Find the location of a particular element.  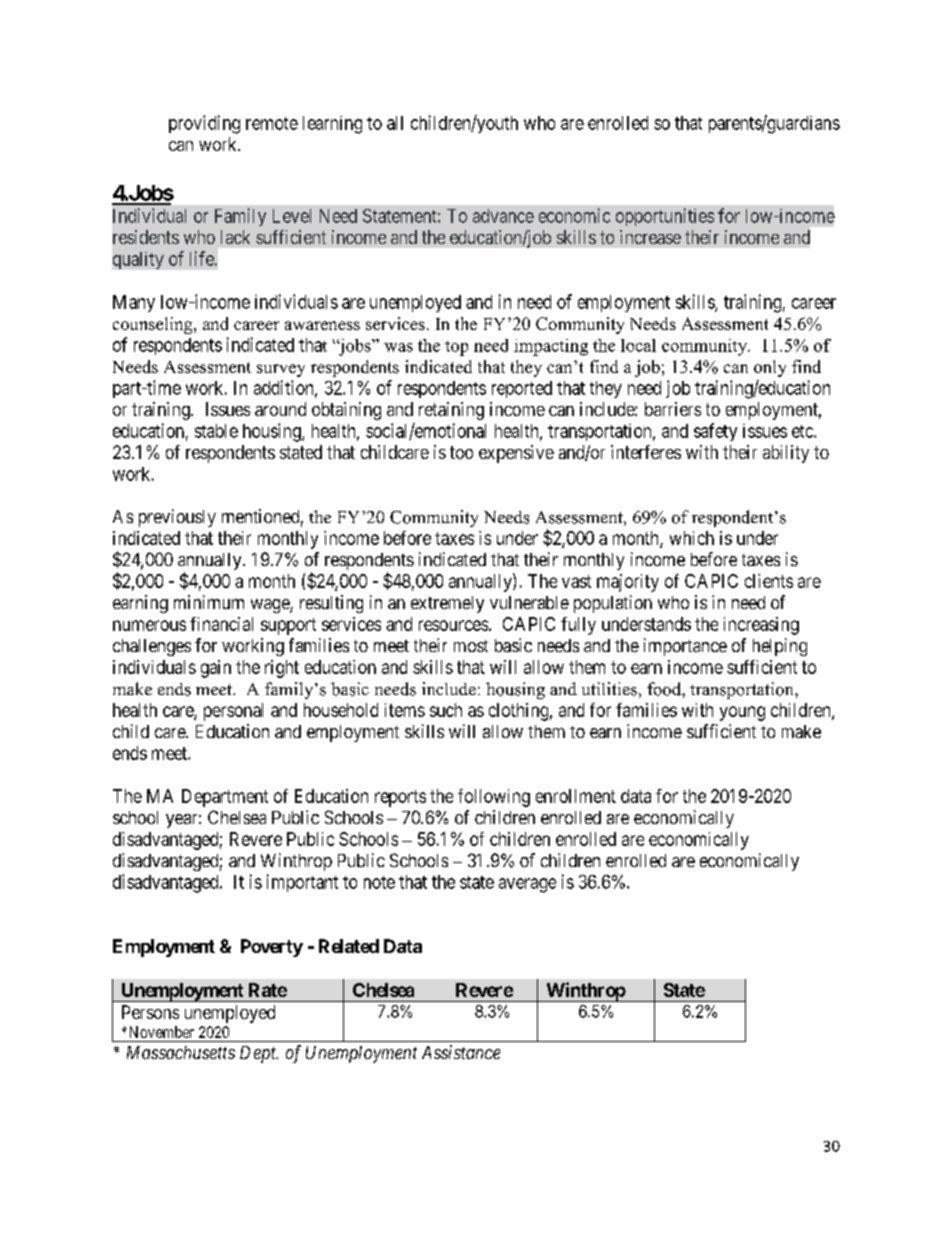

Assistance is located at coordinates (461, 1052).
